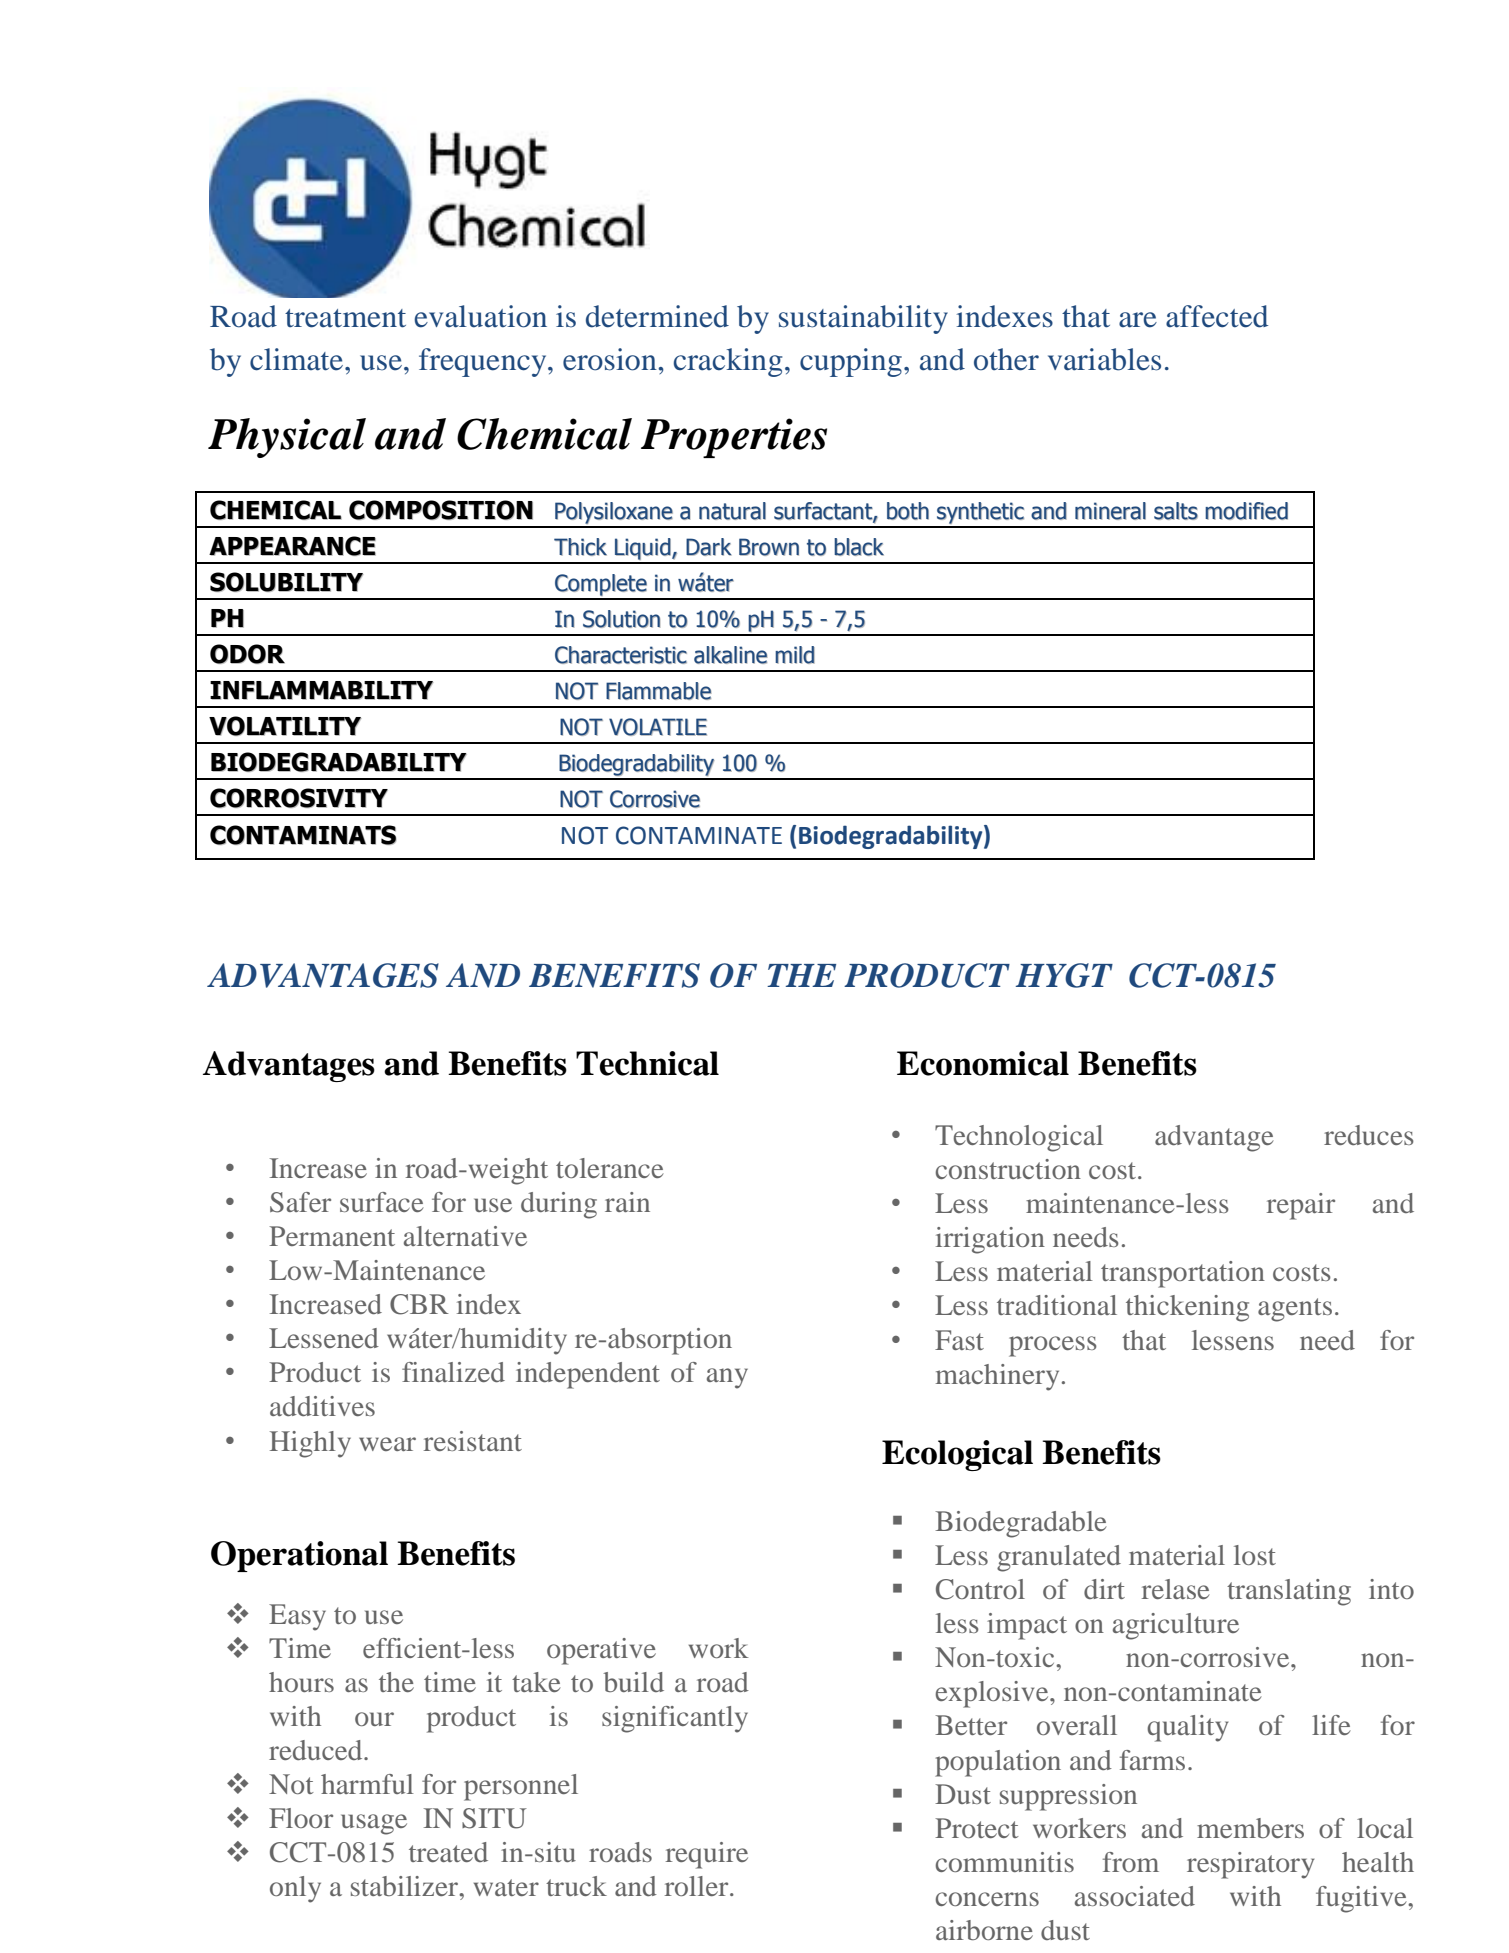 The height and width of the page is (1953, 1509). I want to click on frequency, so click(484, 362).
